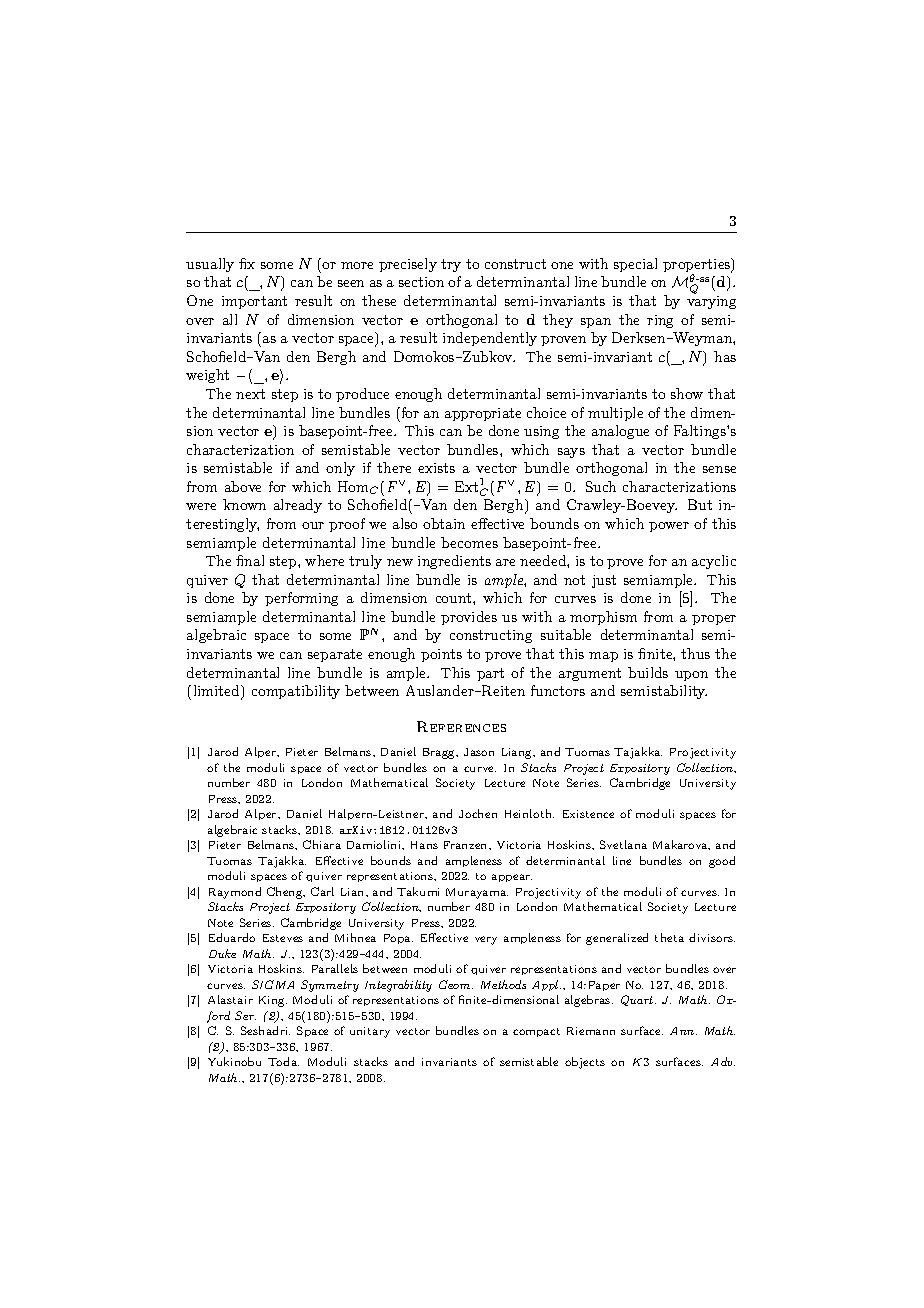 This screenshot has width=924, height=1308. What do you see at coordinates (635, 265) in the screenshot?
I see `special` at bounding box center [635, 265].
